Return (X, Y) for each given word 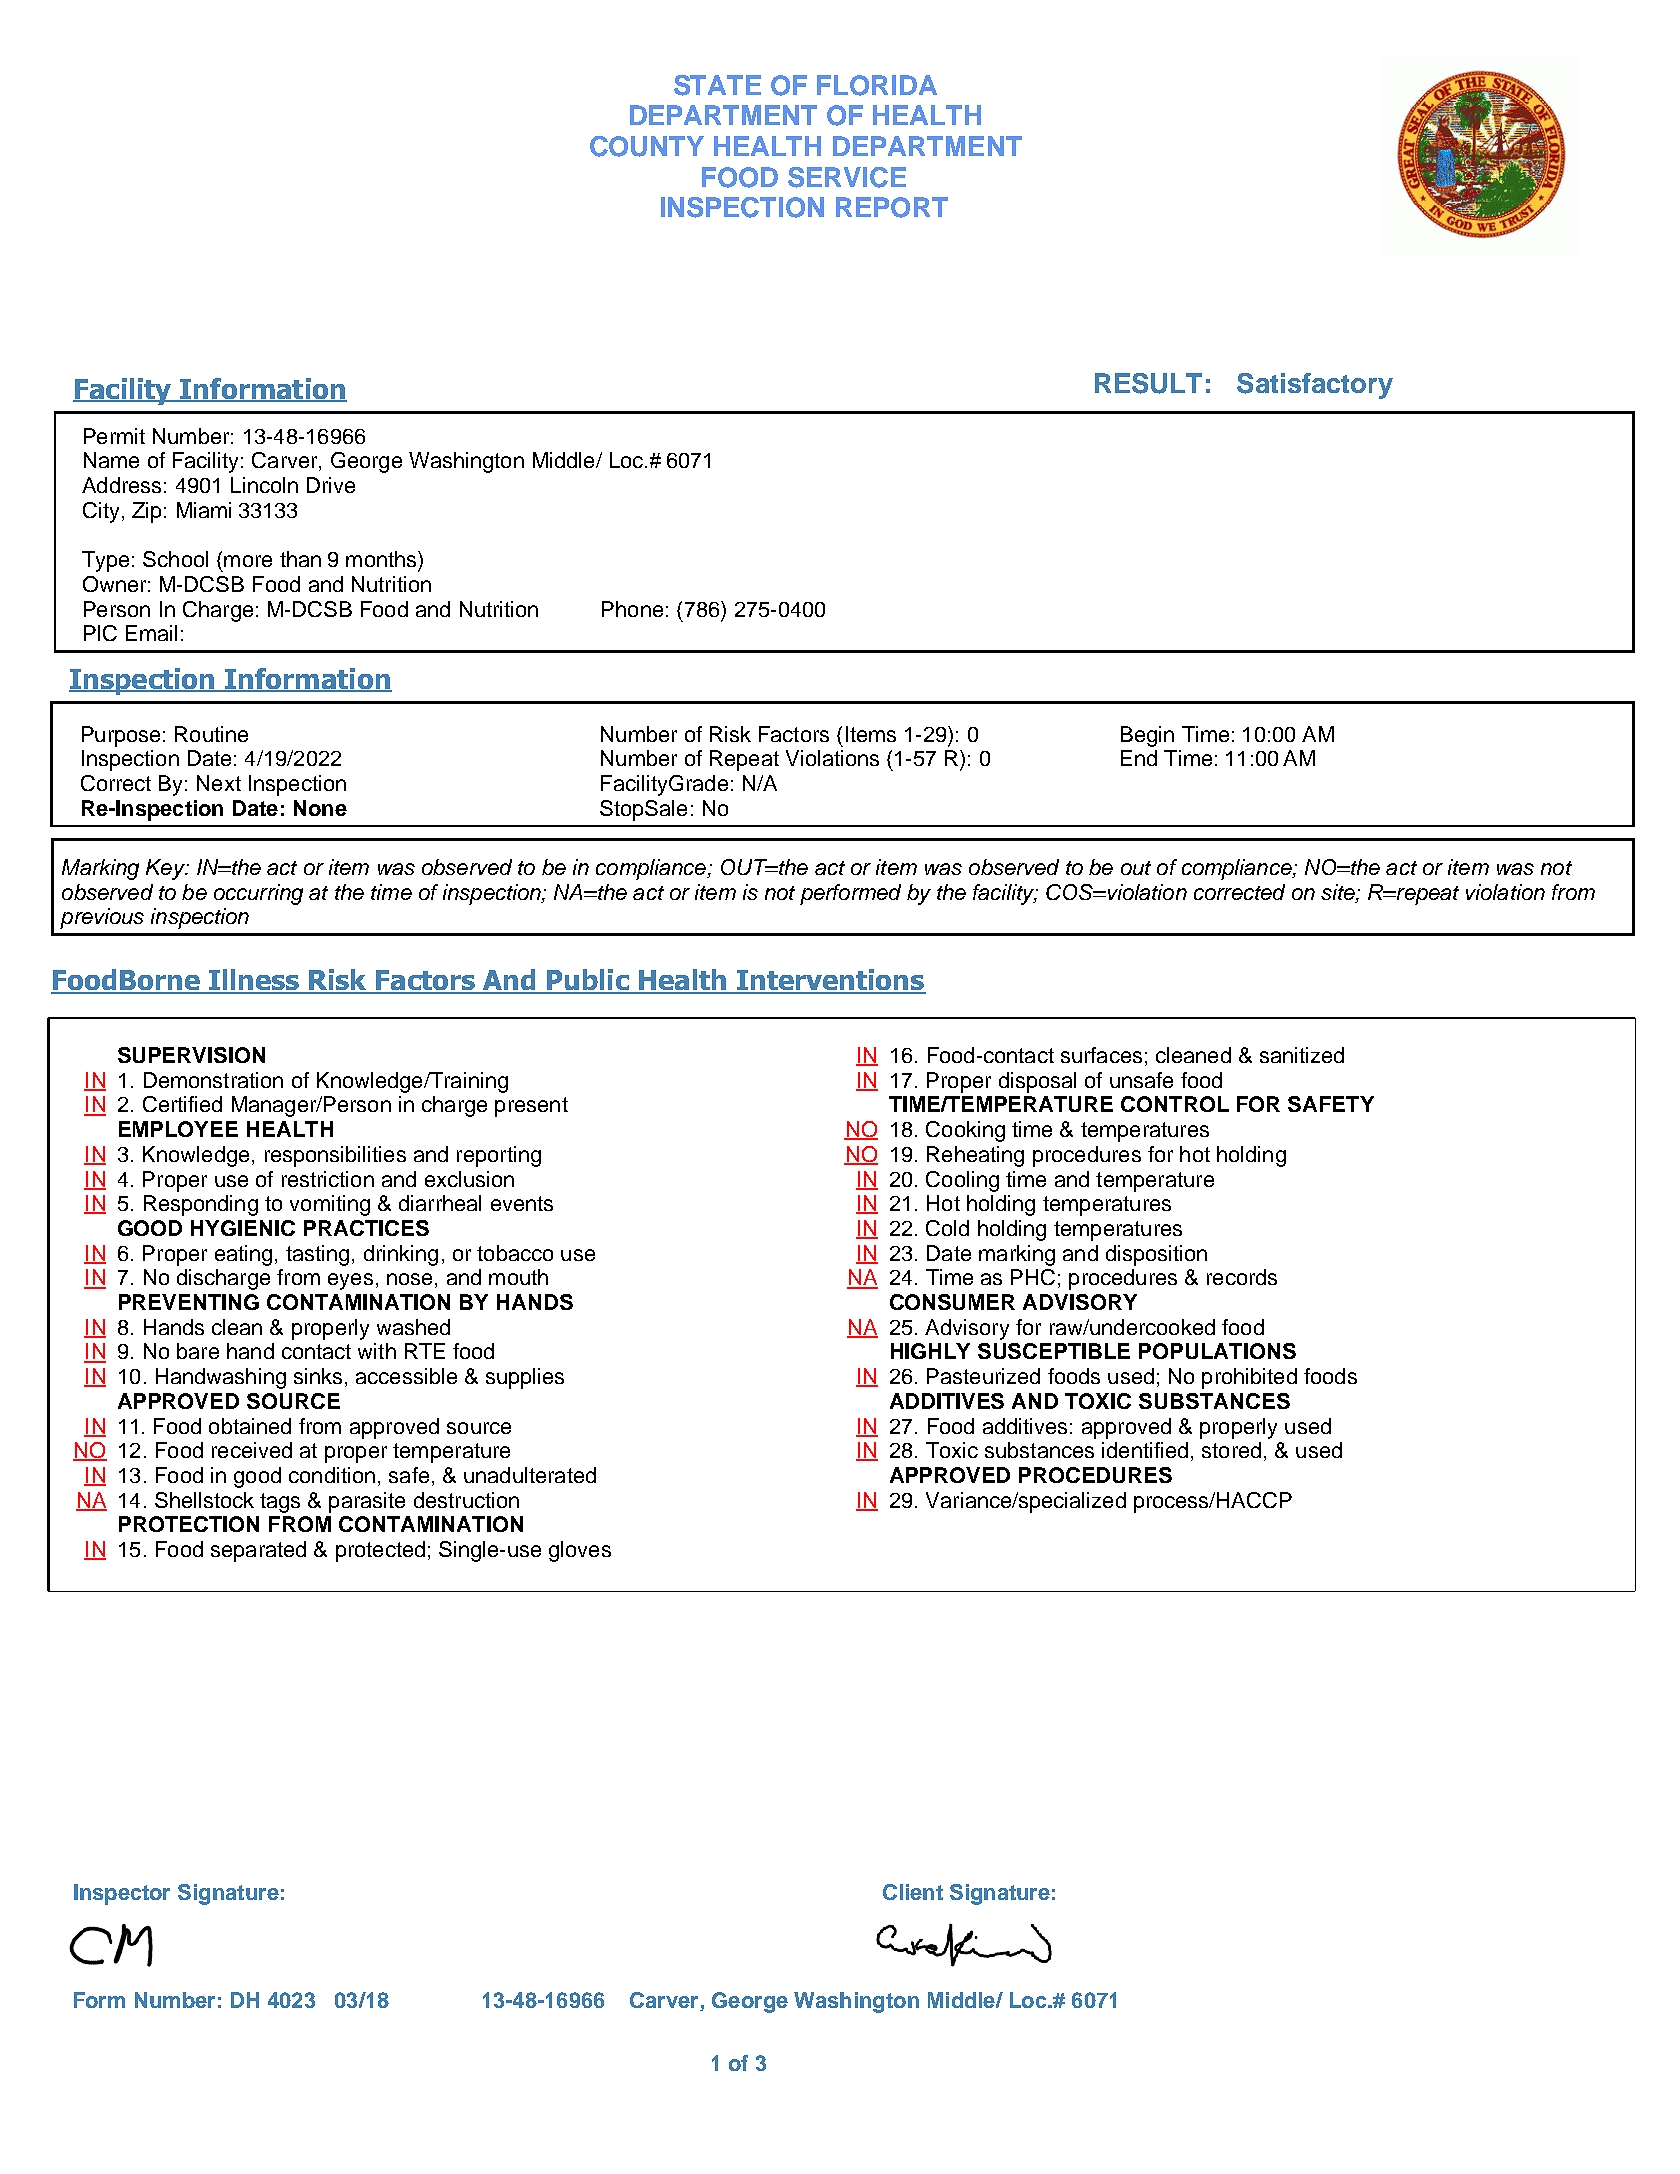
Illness (254, 981)
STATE (717, 85)
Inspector (122, 1894)
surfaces (1101, 1055)
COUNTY (647, 146)
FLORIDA (877, 85)
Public (588, 981)
